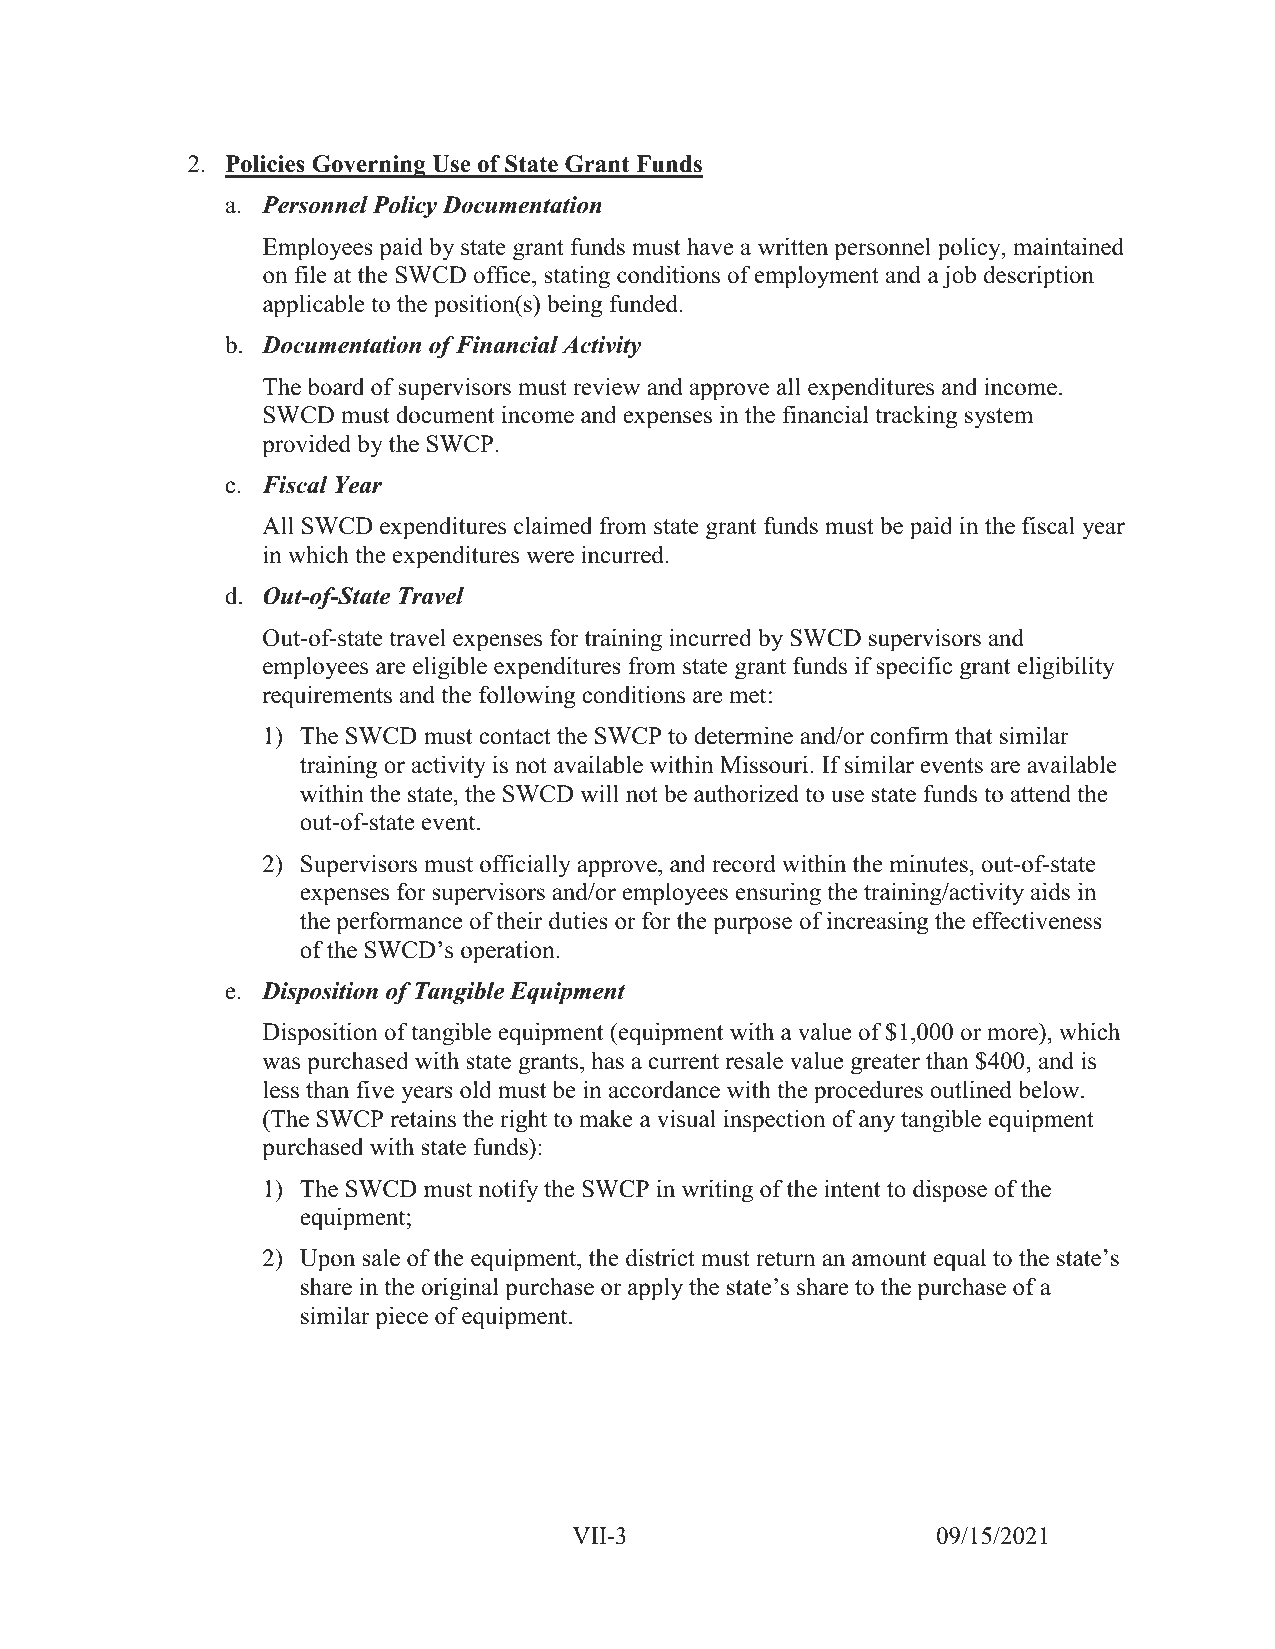 This screenshot has width=1275, height=1649. What do you see at coordinates (369, 166) in the screenshot?
I see `Governing` at bounding box center [369, 166].
